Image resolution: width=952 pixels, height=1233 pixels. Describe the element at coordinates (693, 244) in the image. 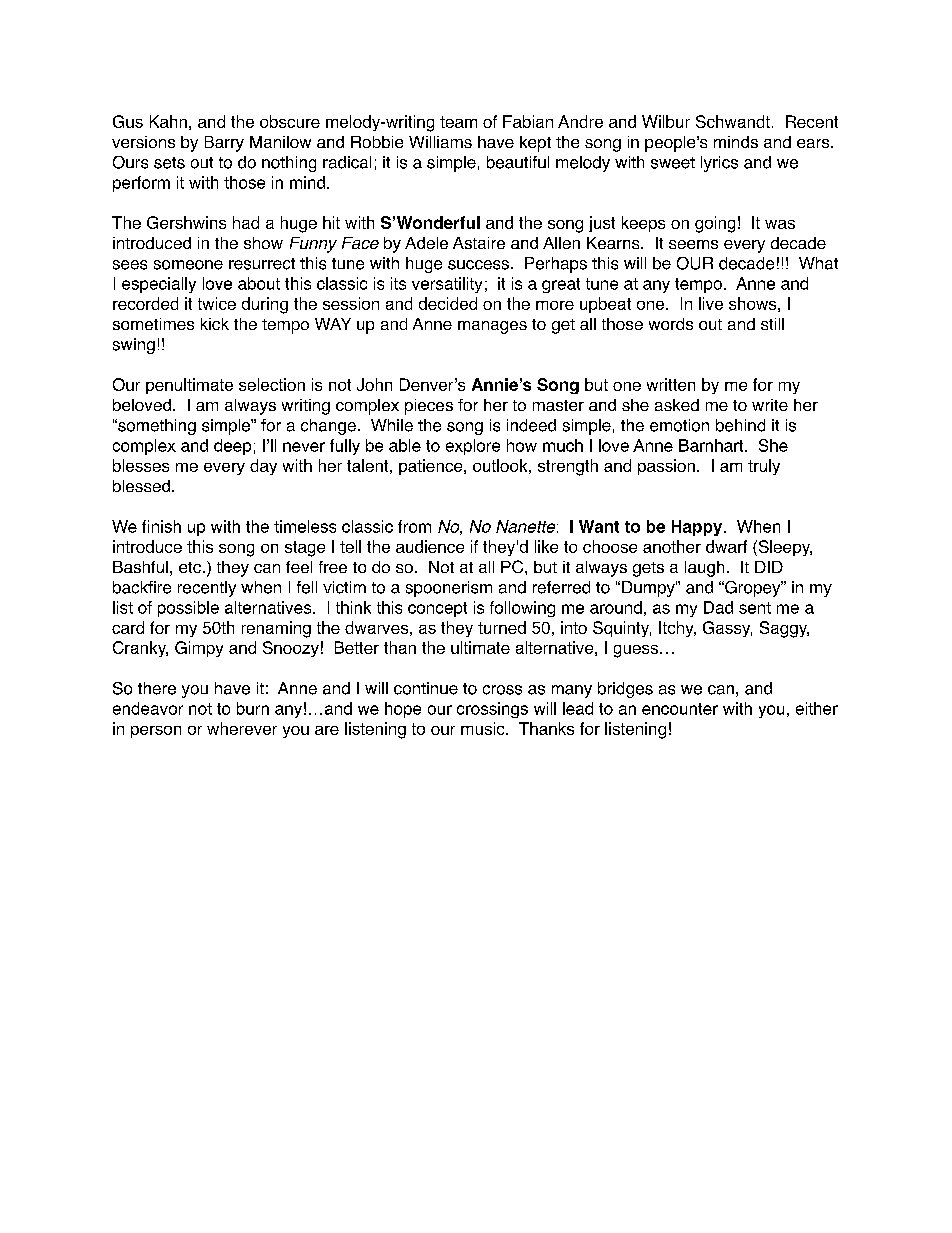

I see `seems` at that location.
